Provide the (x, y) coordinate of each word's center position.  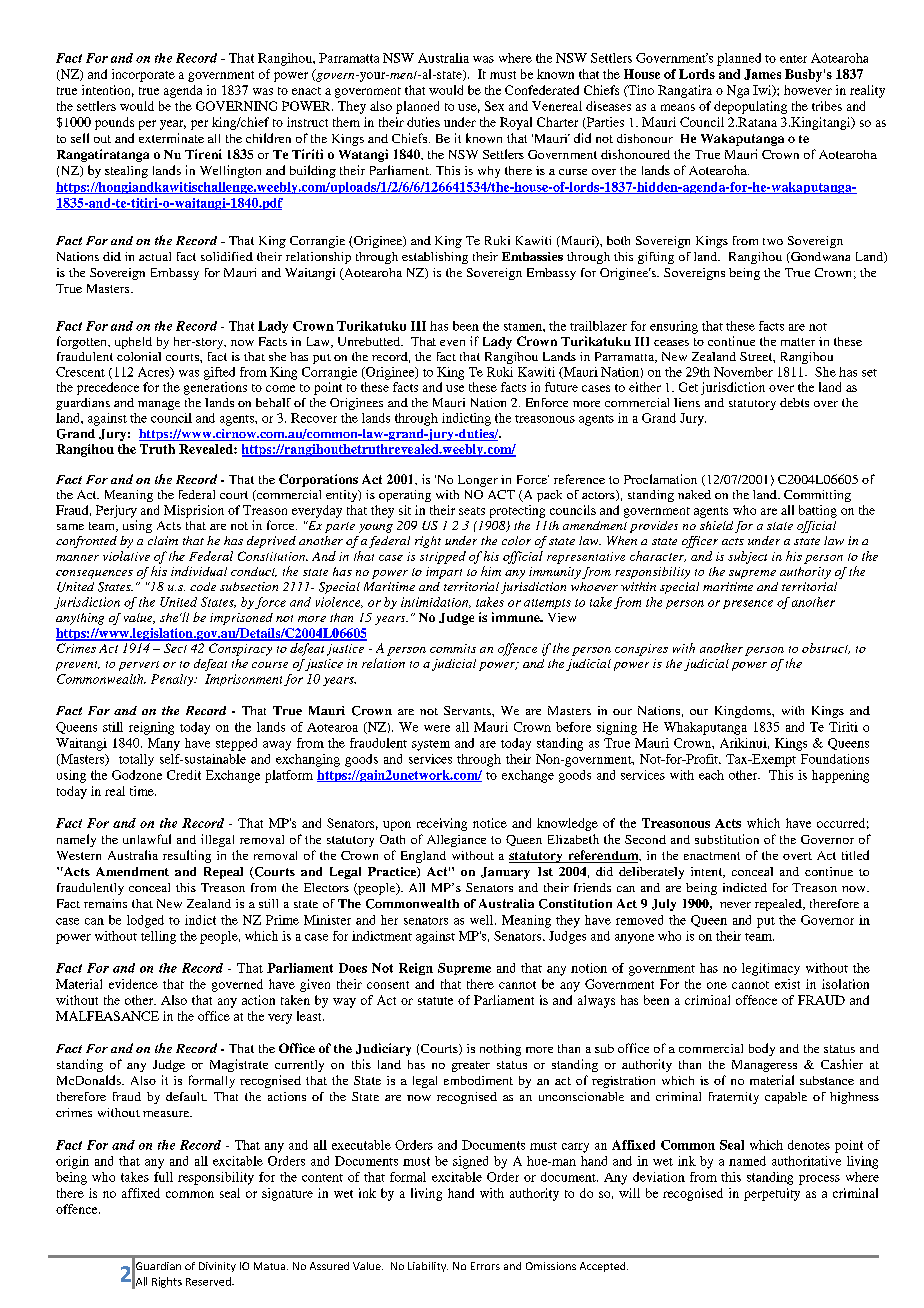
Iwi (763, 91)
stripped (443, 557)
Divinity (217, 1267)
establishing (435, 258)
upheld (133, 343)
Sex (494, 106)
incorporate (143, 75)
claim (163, 540)
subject (747, 557)
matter (798, 342)
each (711, 775)
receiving (442, 824)
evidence (133, 984)
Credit (184, 775)
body (762, 1049)
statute (435, 1001)
